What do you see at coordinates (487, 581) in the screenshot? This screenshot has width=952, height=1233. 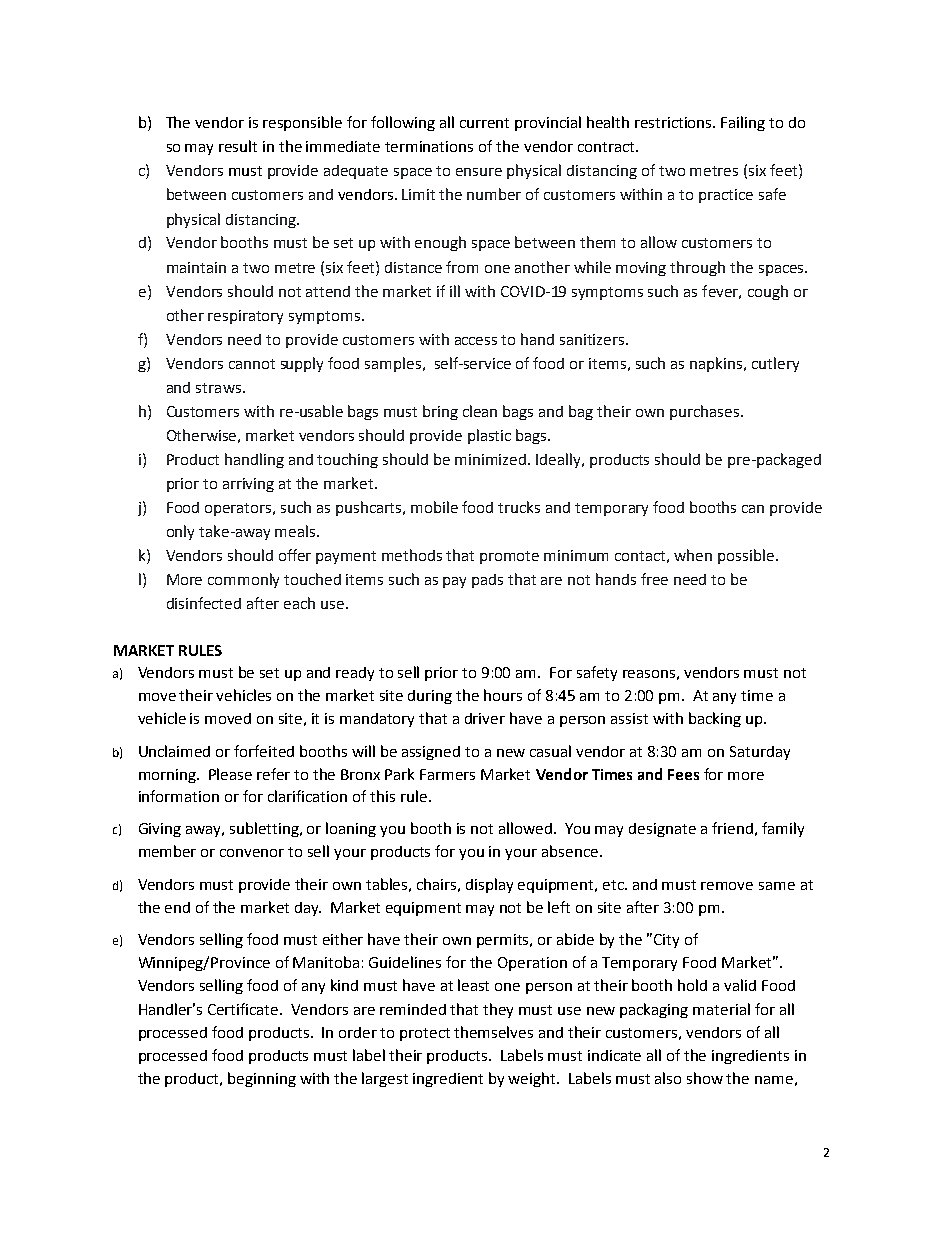 I see `pads` at bounding box center [487, 581].
